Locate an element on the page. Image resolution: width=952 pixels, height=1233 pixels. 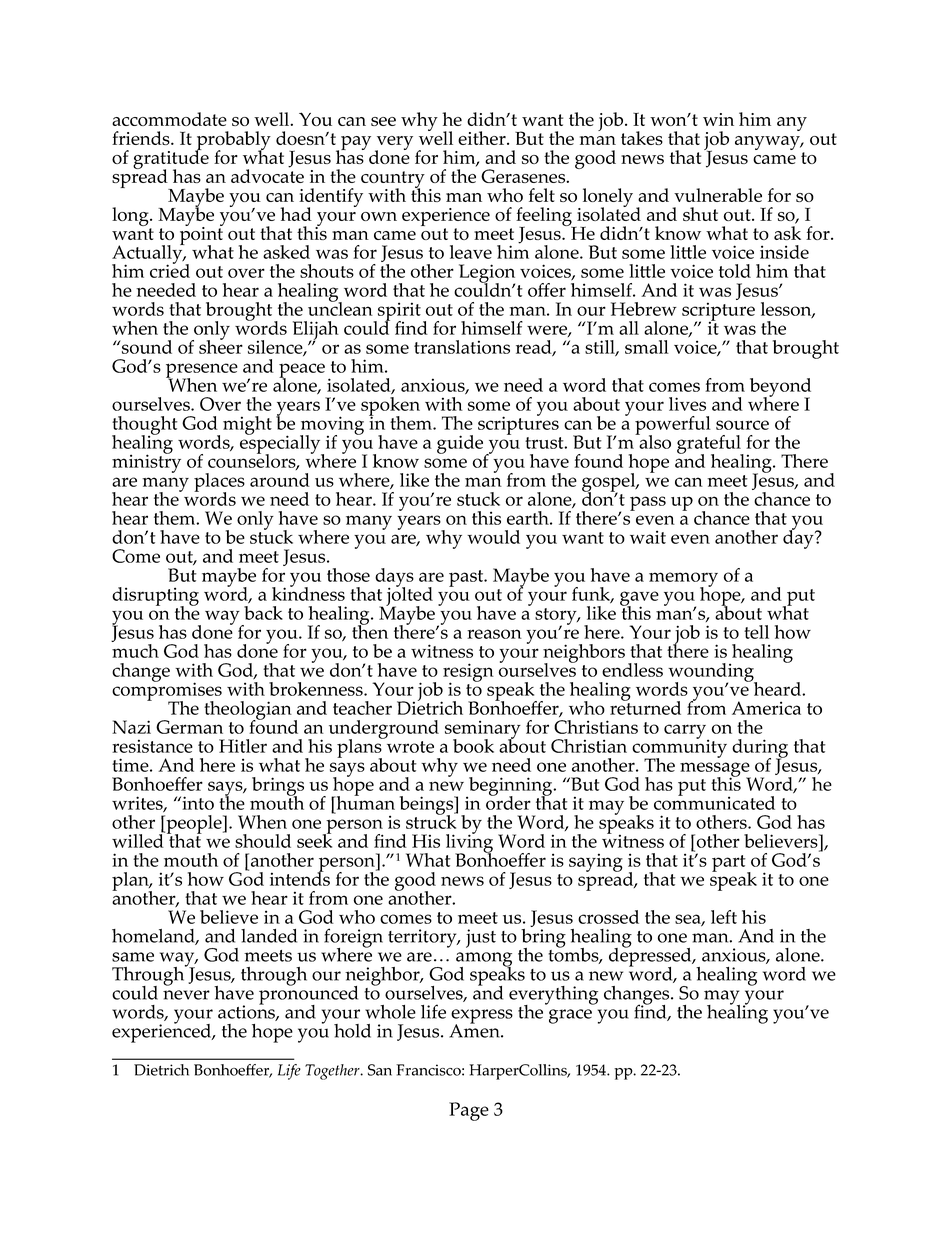
should is located at coordinates (263, 841).
